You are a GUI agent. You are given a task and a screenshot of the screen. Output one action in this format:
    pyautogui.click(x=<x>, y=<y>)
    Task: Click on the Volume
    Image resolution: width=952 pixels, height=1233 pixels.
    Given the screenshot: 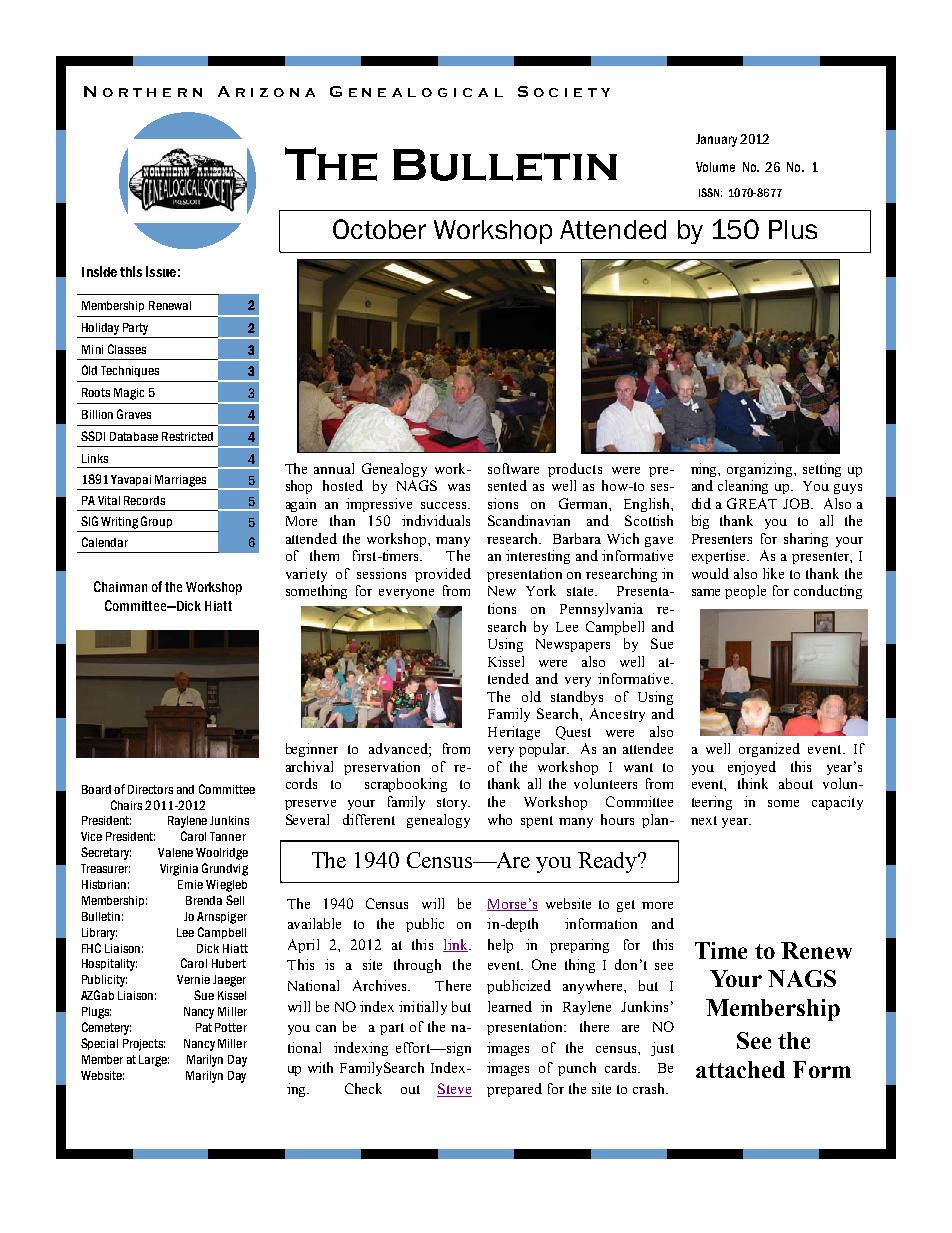 What is the action you would take?
    pyautogui.click(x=715, y=167)
